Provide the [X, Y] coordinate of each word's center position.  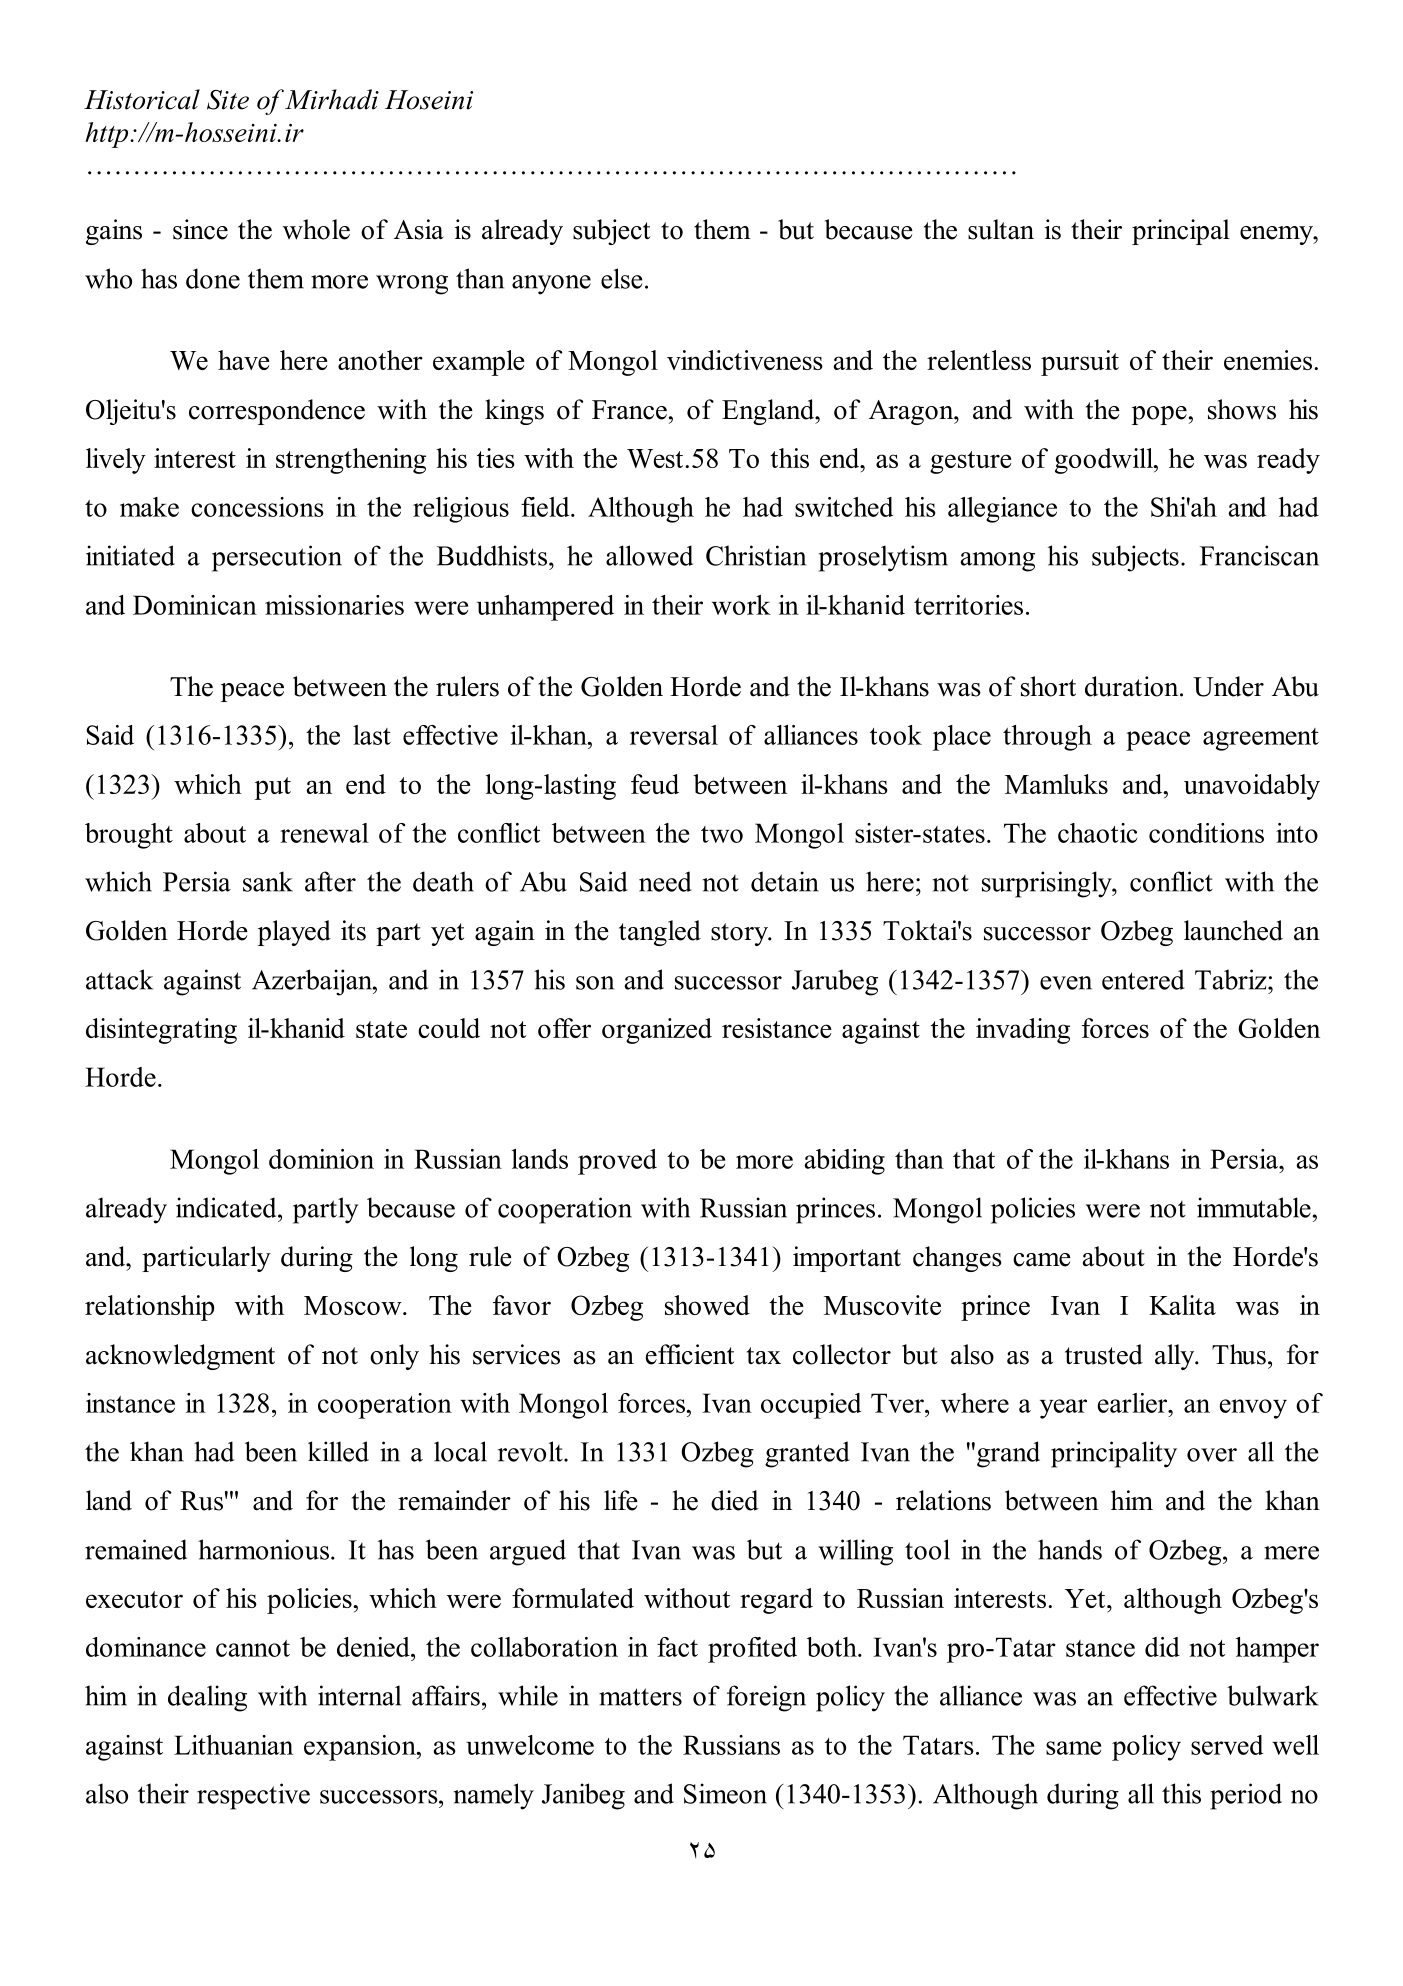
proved [617, 1162]
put [273, 788]
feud [655, 784]
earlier [1134, 1403]
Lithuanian [233, 1745]
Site [228, 100]
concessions [257, 507]
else [622, 278]
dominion [321, 1159]
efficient [690, 1354]
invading [1023, 1031]
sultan [1001, 229]
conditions [1206, 833]
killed [338, 1451]
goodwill [1105, 461]
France [629, 410]
